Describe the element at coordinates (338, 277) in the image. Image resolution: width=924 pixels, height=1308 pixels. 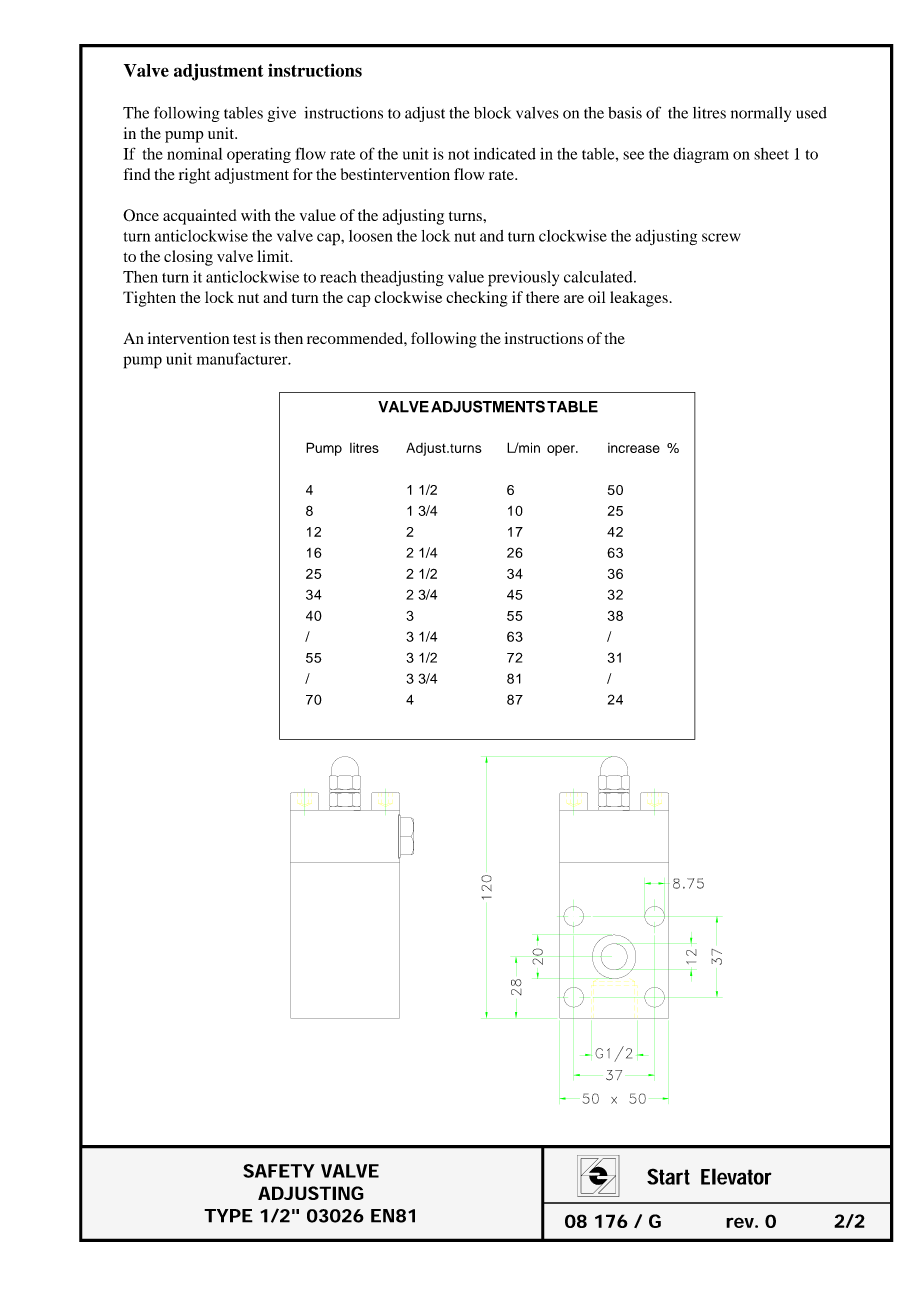
I see `reach` at that location.
